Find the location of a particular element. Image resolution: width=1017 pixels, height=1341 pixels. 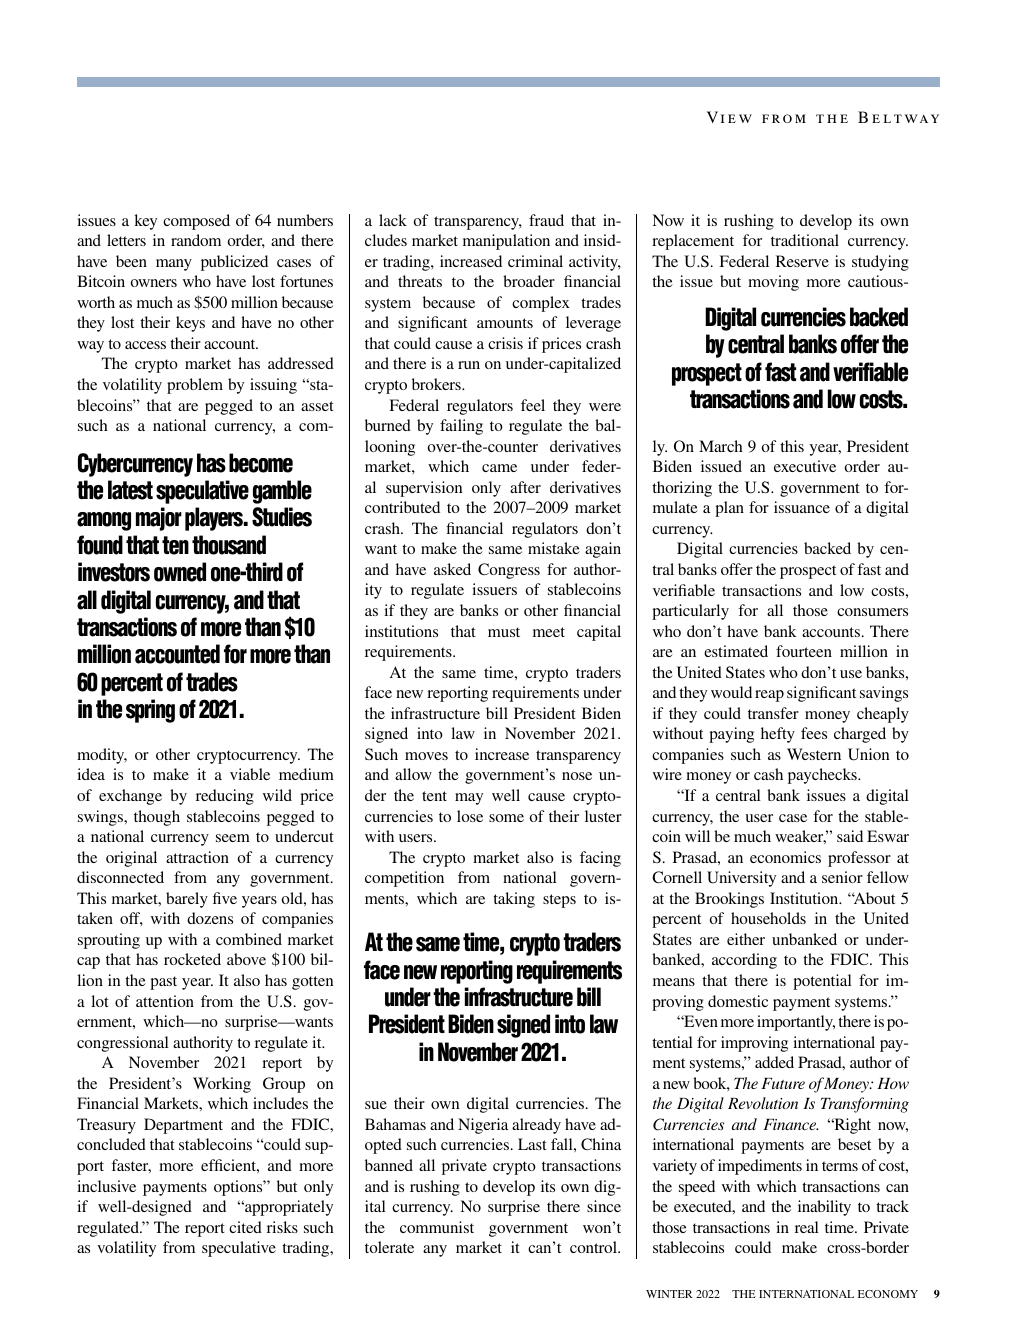

manipulation is located at coordinates (506, 242).
